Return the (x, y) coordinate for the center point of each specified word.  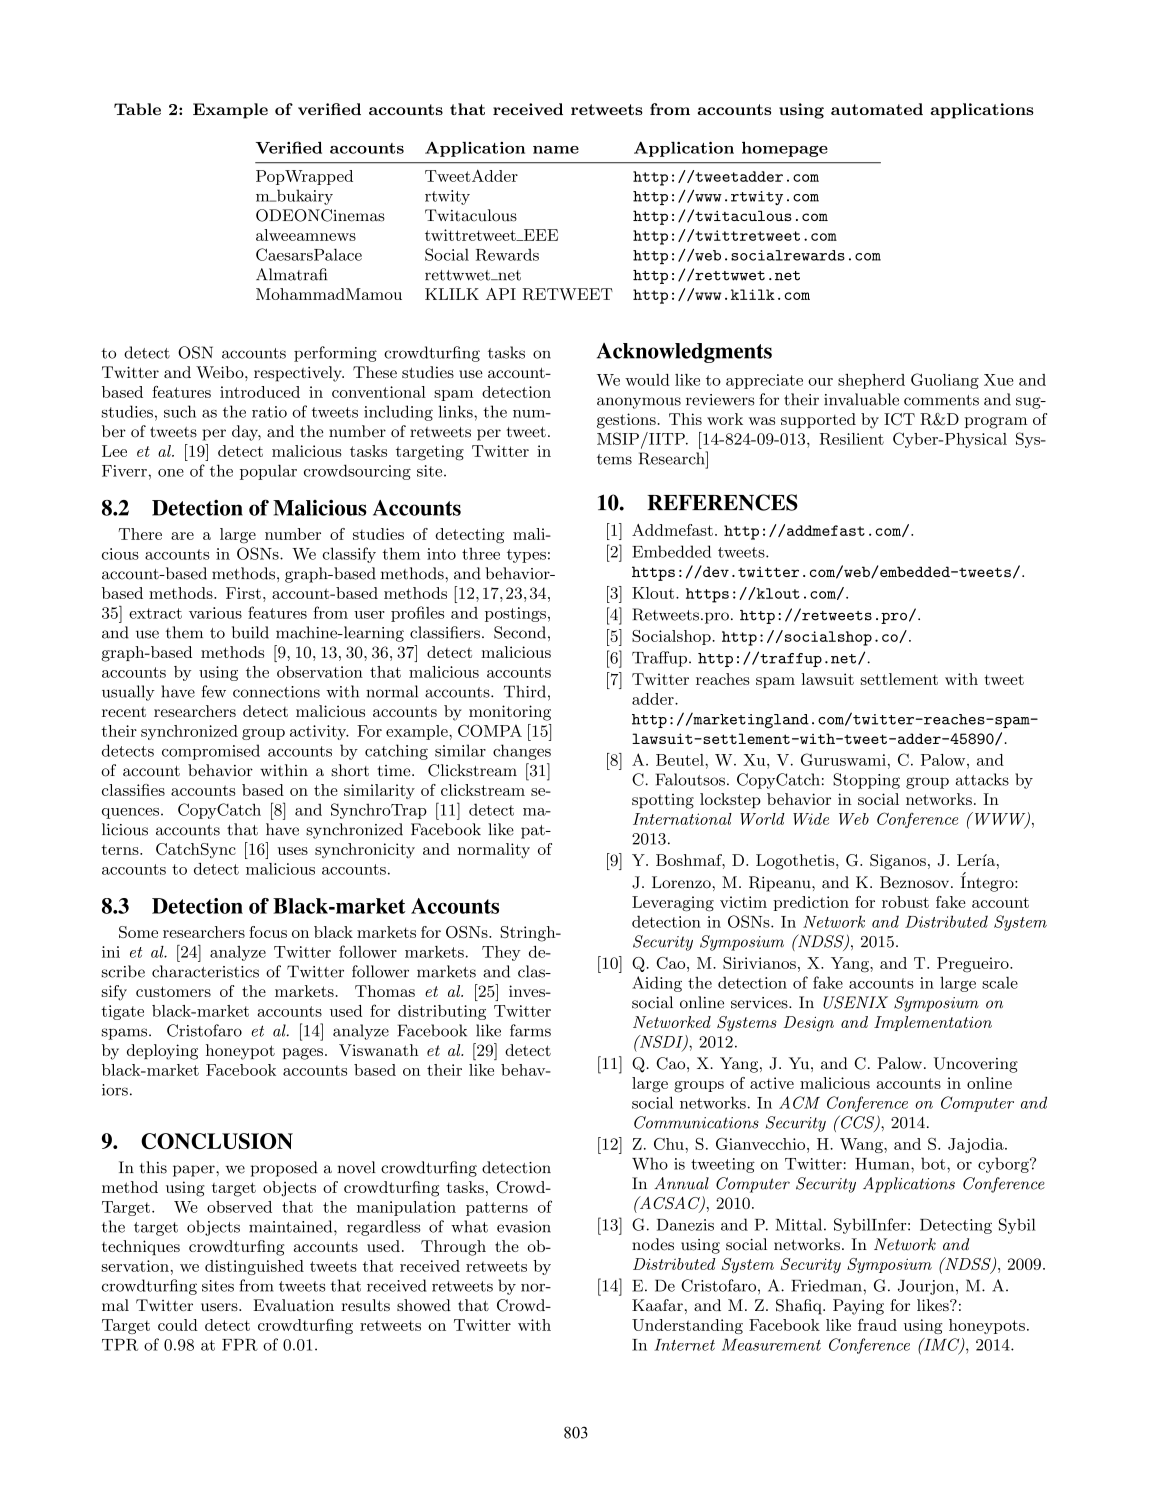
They (501, 953)
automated (877, 109)
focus (268, 932)
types (526, 556)
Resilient (852, 439)
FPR (240, 1345)
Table (137, 109)
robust (905, 902)
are (182, 536)
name (556, 150)
